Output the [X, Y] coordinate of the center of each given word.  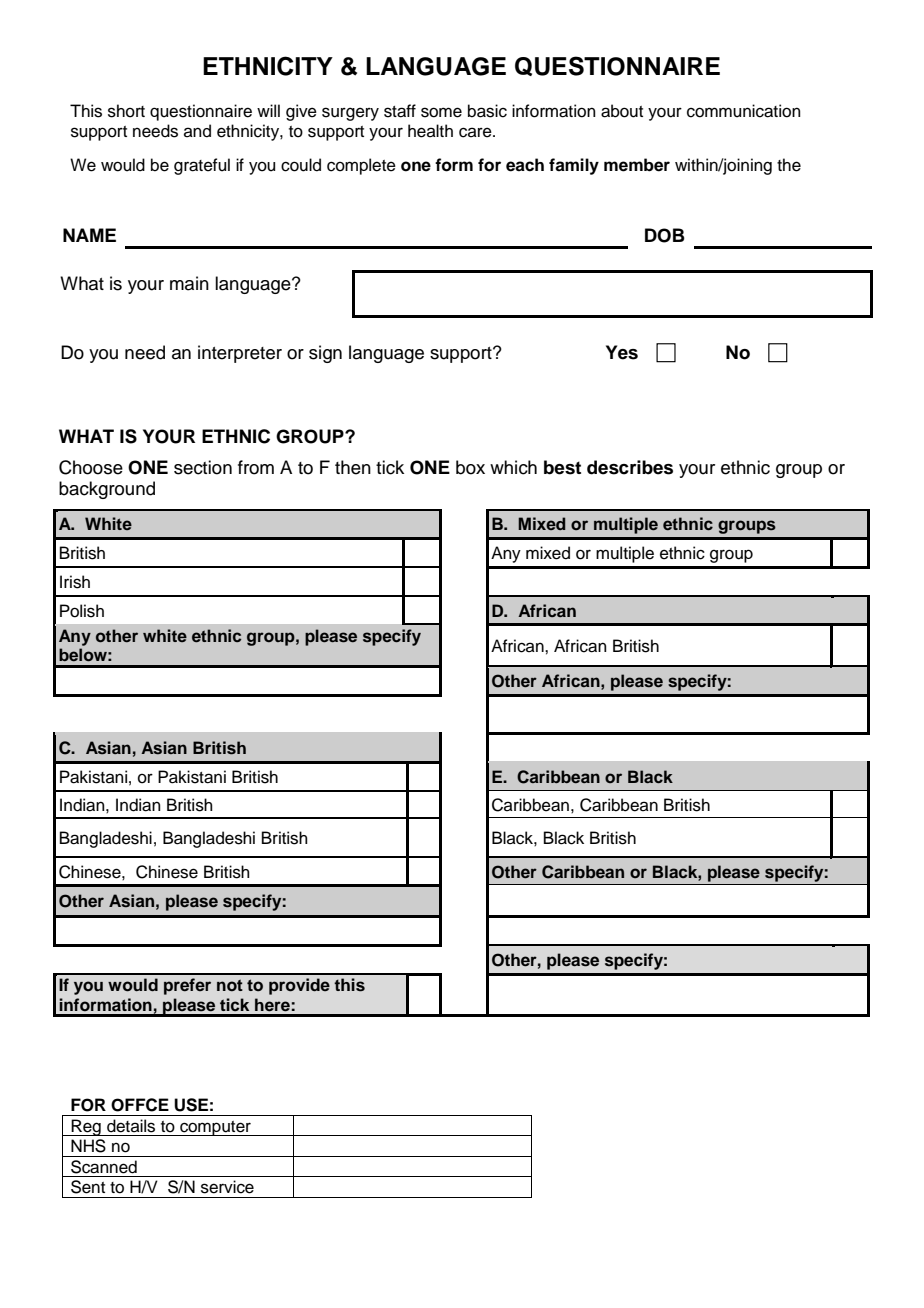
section [203, 467]
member [637, 165]
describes [630, 467]
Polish [82, 611]
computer [215, 1128]
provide [299, 986]
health [430, 131]
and [197, 131]
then [353, 467]
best [562, 467]
